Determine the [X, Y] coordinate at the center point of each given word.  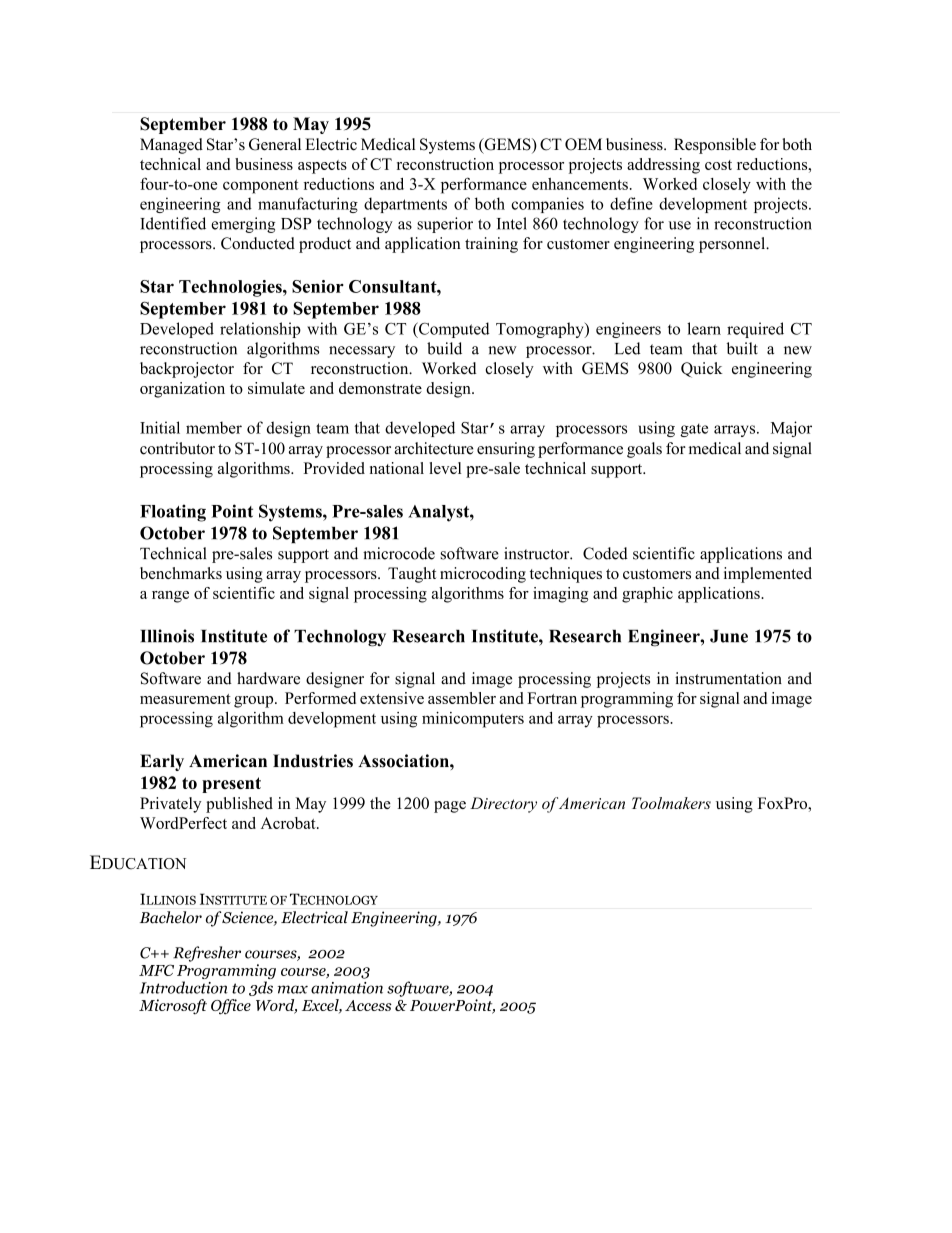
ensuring [506, 450]
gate [694, 430]
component [261, 186]
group [255, 702]
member [214, 427]
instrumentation [728, 678]
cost [718, 165]
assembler [462, 698]
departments [405, 205]
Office [231, 1007]
